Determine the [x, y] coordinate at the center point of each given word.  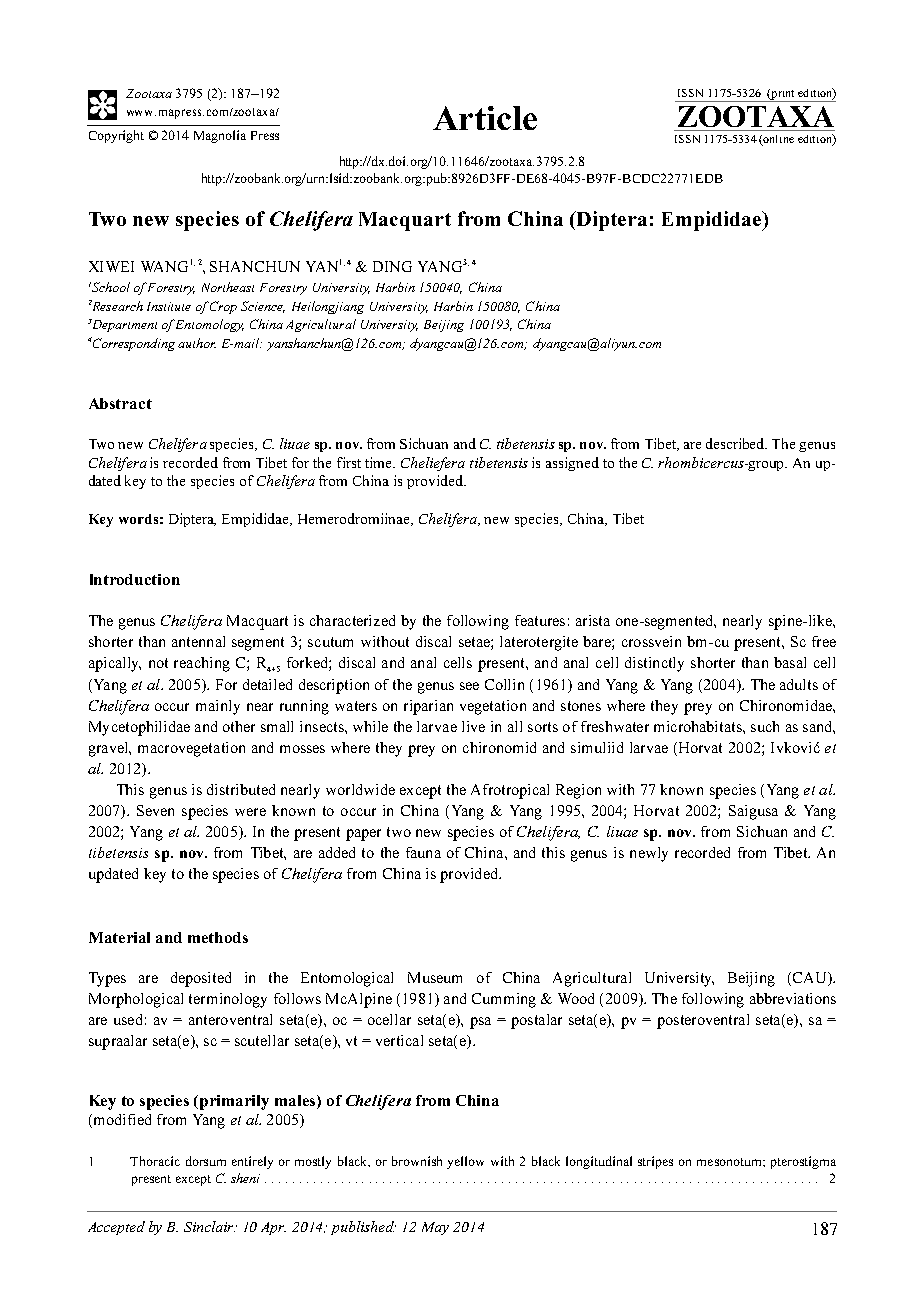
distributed [241, 789]
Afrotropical [510, 791]
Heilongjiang [328, 307]
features [540, 620]
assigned [572, 464]
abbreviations [793, 998]
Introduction [135, 579]
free [824, 641]
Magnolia [220, 136]
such [765, 726]
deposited [201, 979]
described [736, 443]
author [197, 343]
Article [485, 118]
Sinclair [209, 1226]
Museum [435, 977]
